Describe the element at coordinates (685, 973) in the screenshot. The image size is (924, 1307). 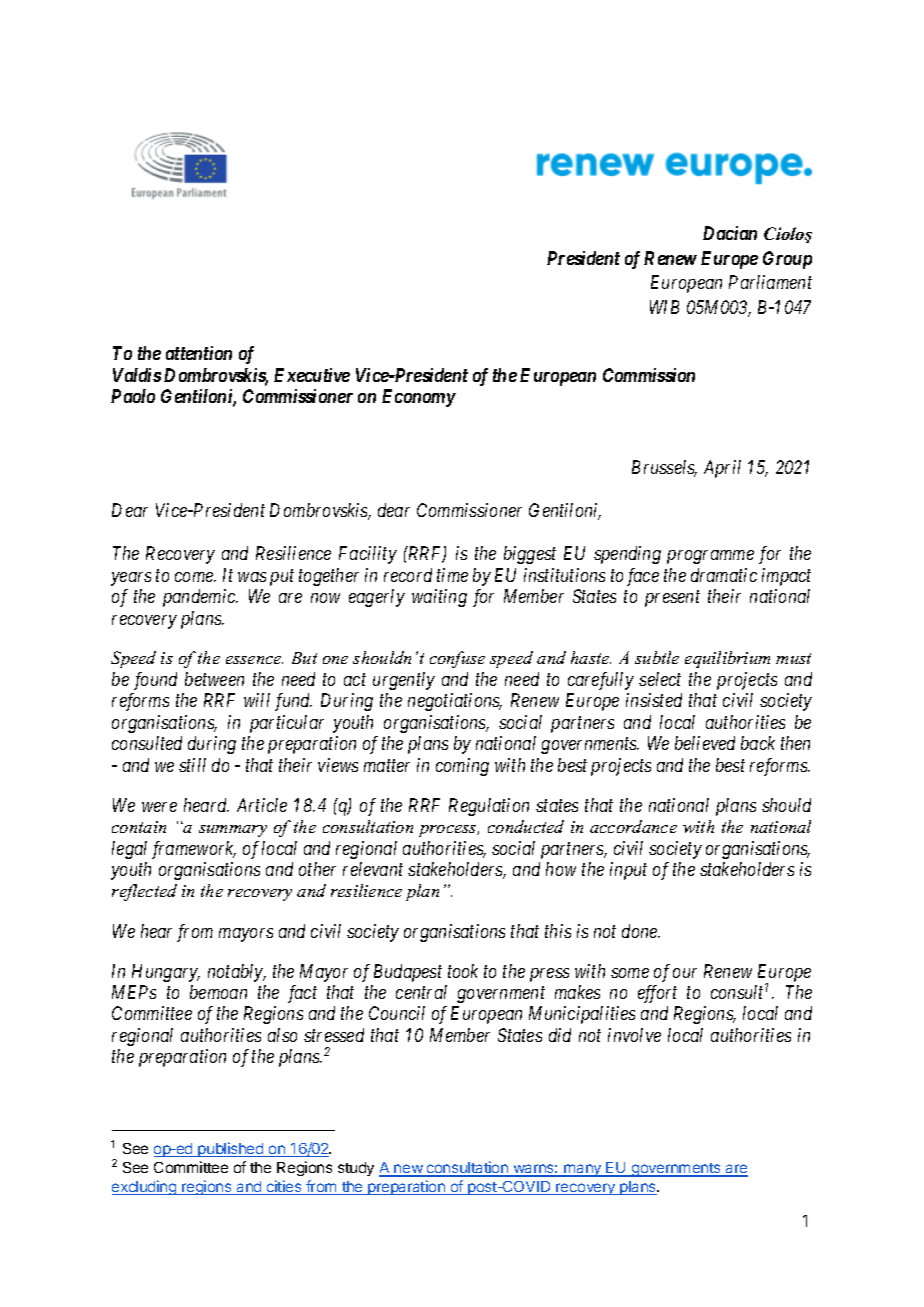
I see `our` at that location.
